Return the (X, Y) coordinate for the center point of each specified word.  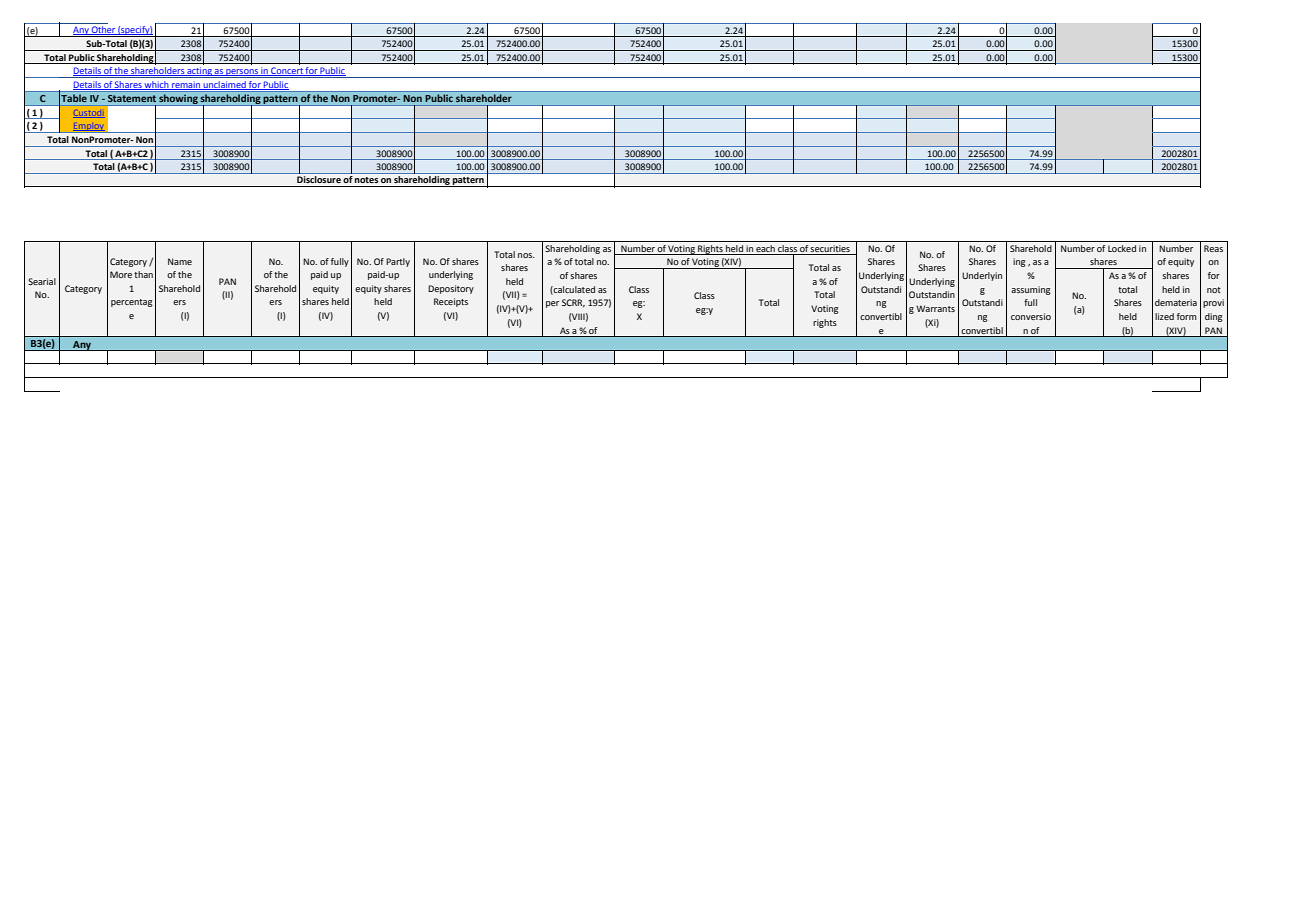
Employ (89, 127)
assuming (1031, 290)
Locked (1122, 248)
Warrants (935, 308)
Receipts (451, 302)
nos (526, 255)
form (1187, 316)
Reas (1213, 248)
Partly (398, 262)
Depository (451, 289)
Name (180, 261)
